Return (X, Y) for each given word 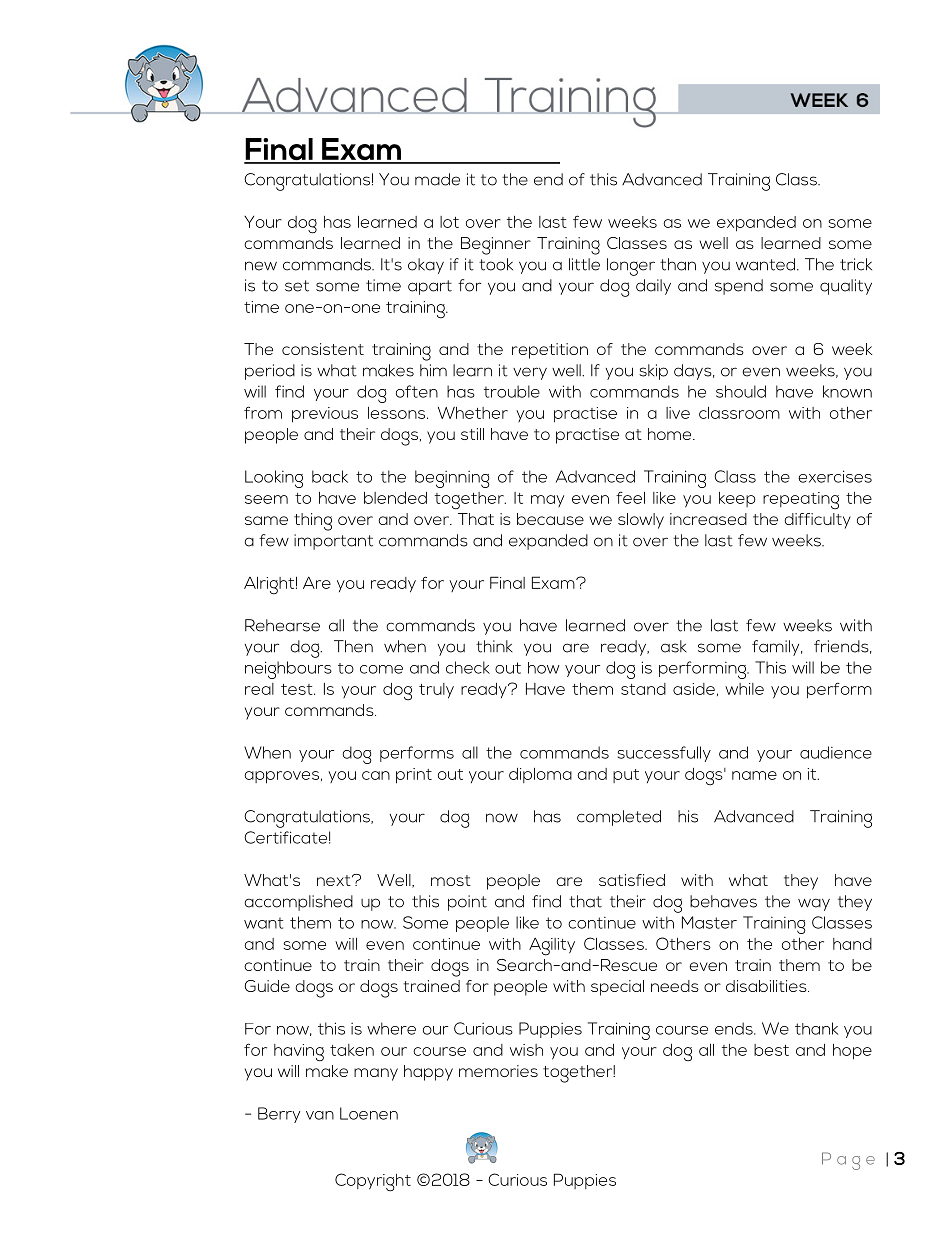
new (261, 266)
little (584, 264)
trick (856, 264)
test (298, 689)
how (544, 668)
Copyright (373, 1182)
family (777, 648)
